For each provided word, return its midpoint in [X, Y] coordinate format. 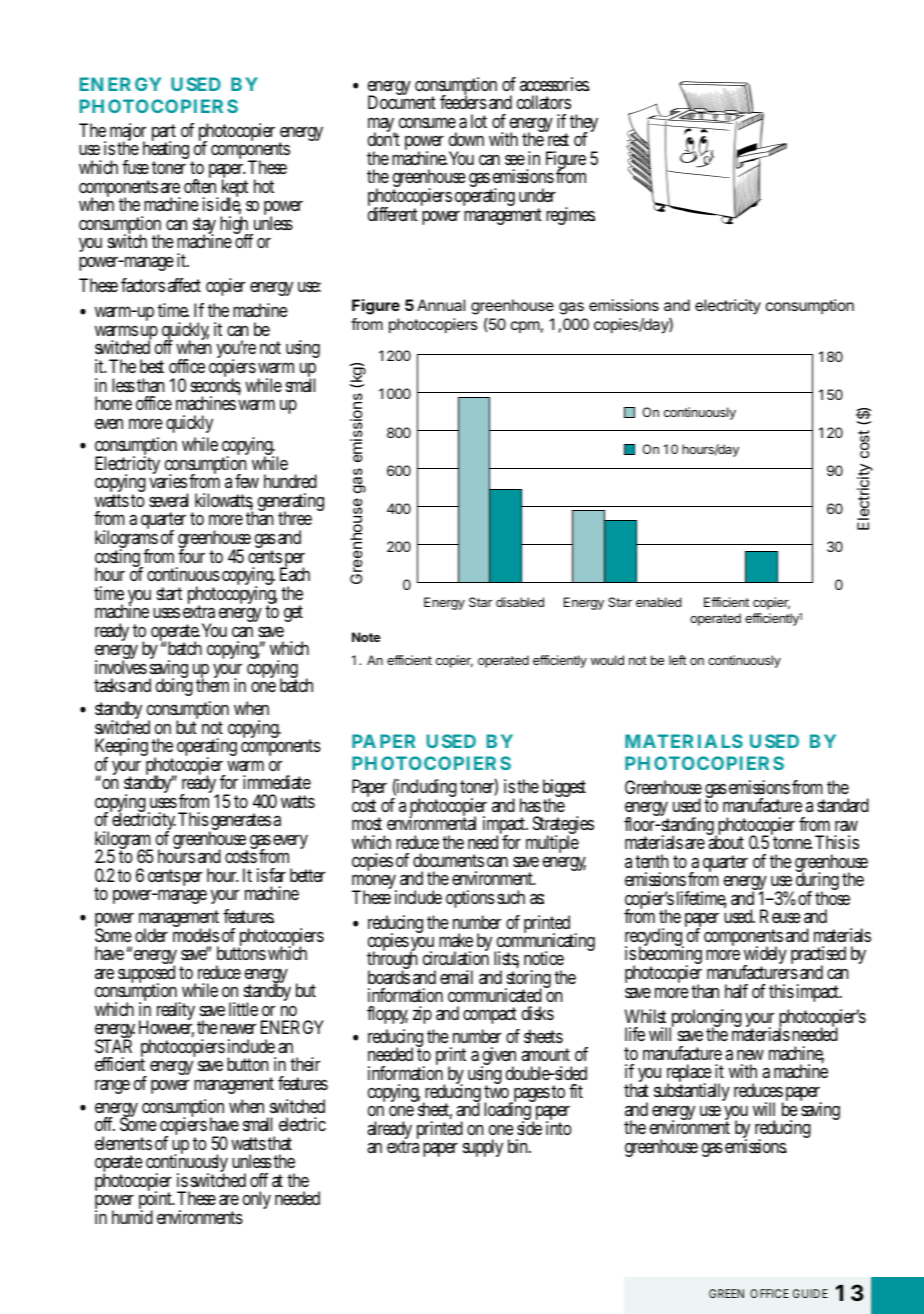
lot [479, 121]
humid [132, 1216]
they [584, 125]
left [677, 660]
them [212, 684]
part [164, 134]
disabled [520, 602]
